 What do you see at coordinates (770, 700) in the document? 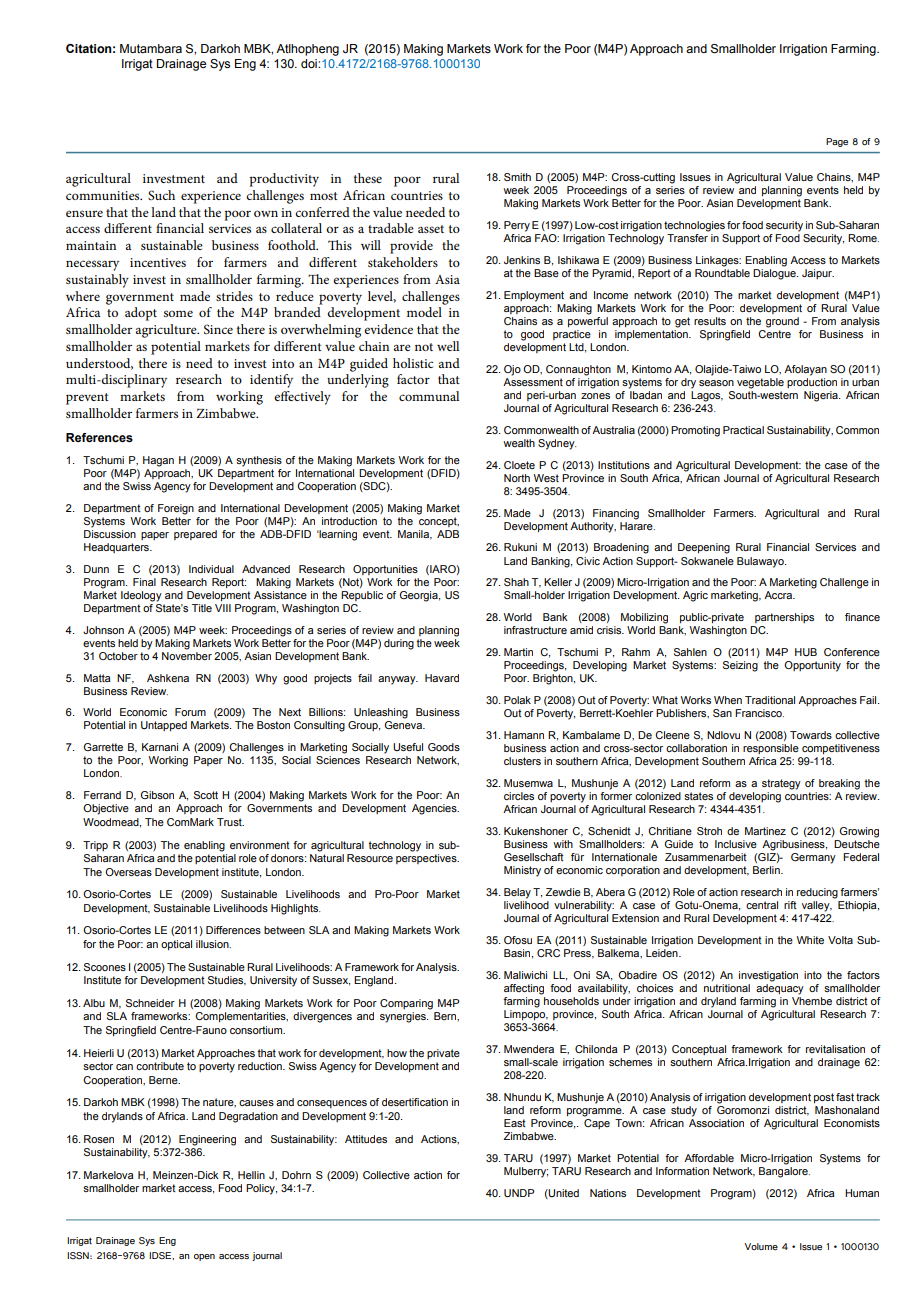
I see `Traditional` at bounding box center [770, 700].
